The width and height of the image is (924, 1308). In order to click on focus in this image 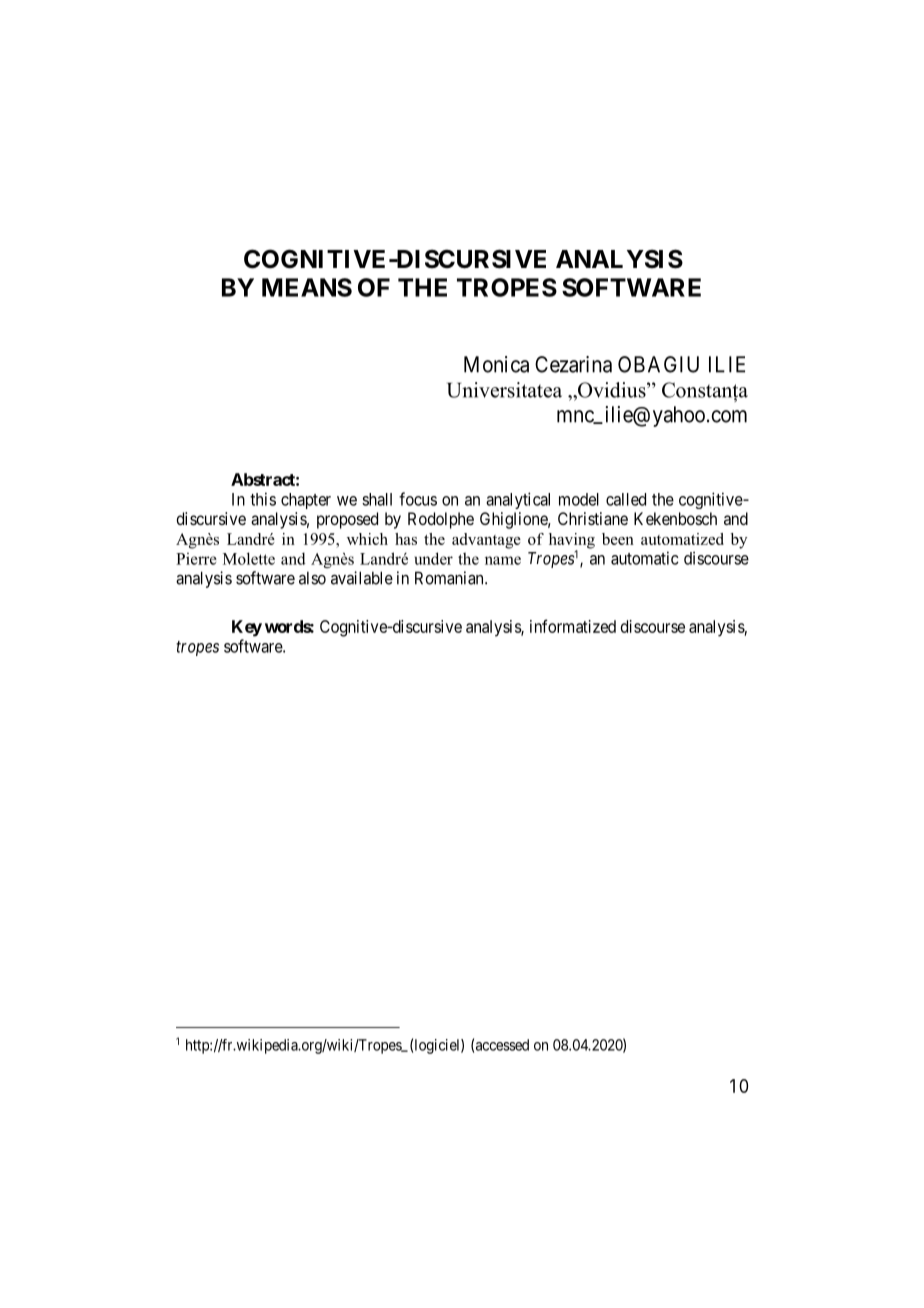, I will do `click(418, 499)`.
